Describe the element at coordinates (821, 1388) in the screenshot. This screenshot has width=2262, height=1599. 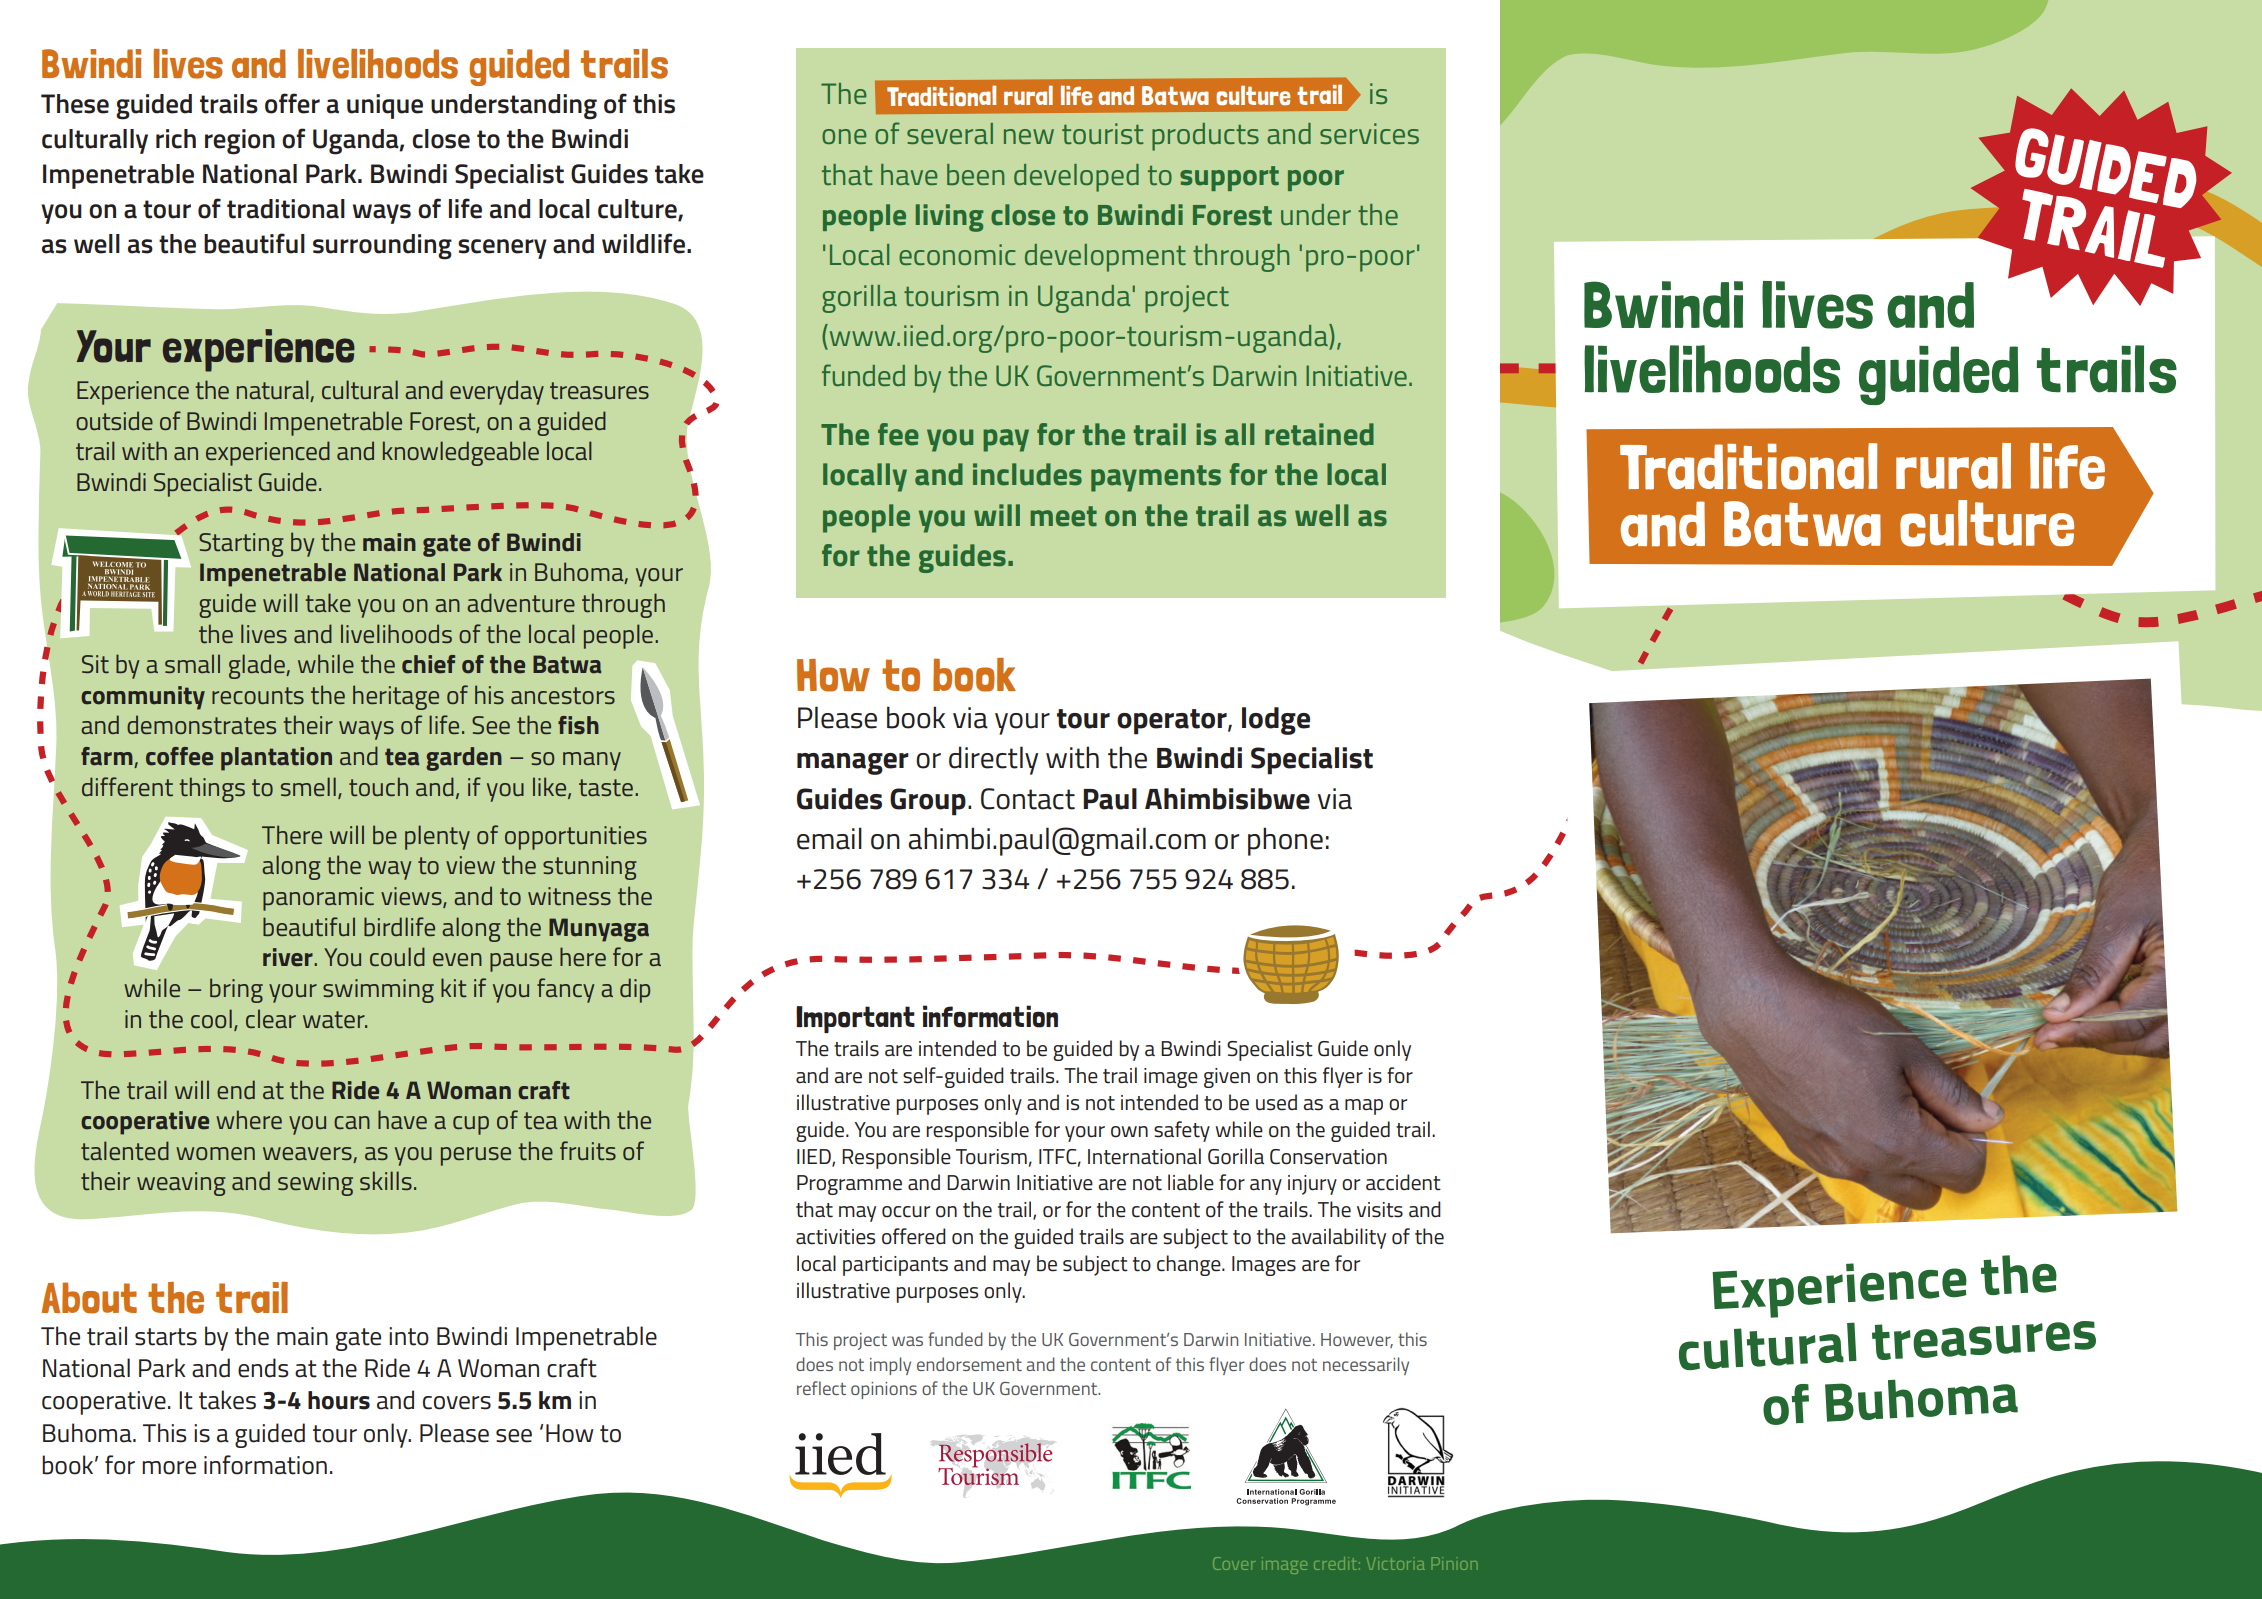
I see `reflect` at that location.
